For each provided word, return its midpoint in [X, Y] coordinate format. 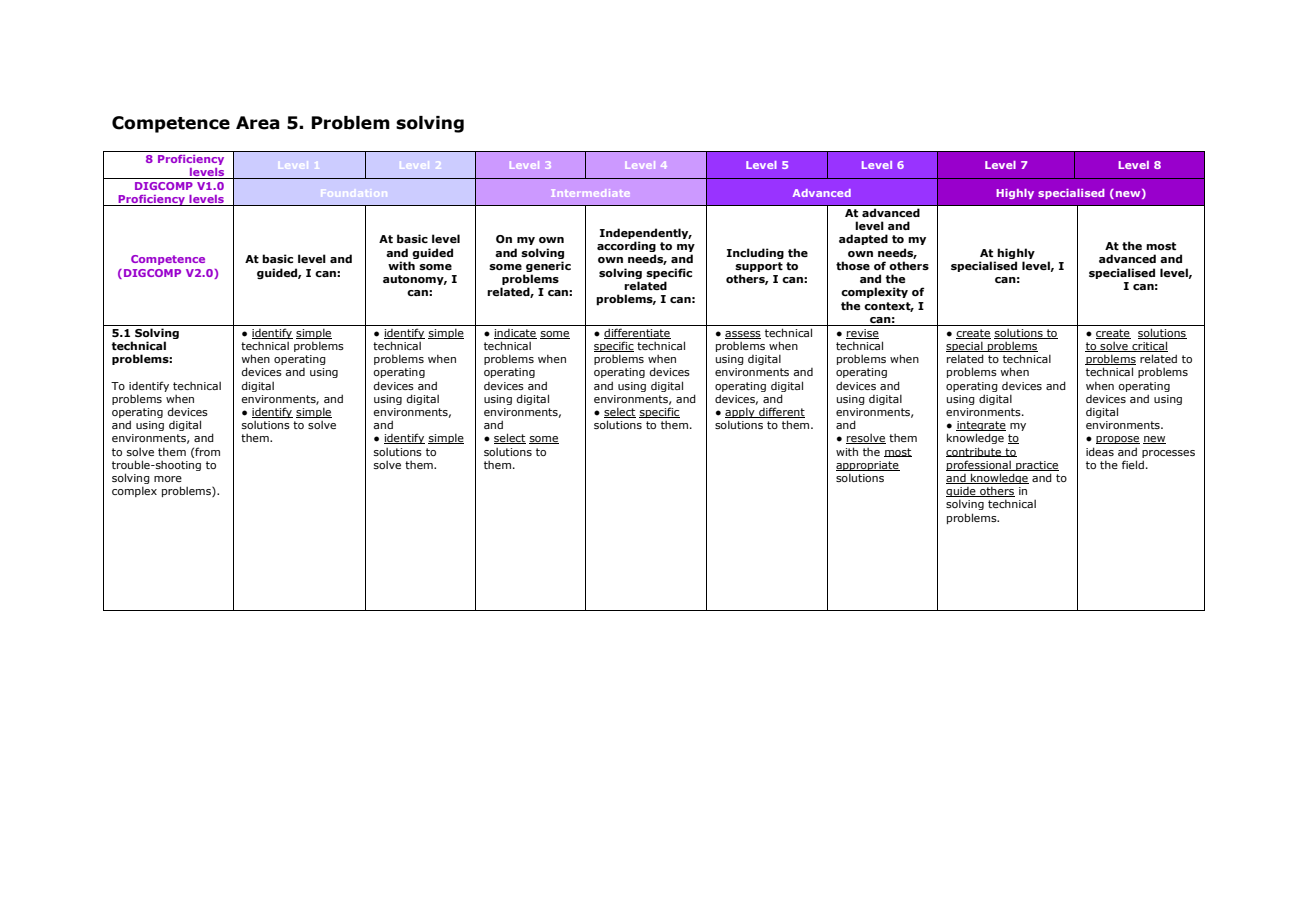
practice [1036, 467]
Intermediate [590, 193]
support [759, 268]
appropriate [868, 467]
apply [741, 414]
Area [258, 123]
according [626, 248]
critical [1149, 346]
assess [743, 335]
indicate [515, 334]
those [853, 265]
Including [755, 253]
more [168, 479]
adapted [863, 239]
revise [862, 334]
